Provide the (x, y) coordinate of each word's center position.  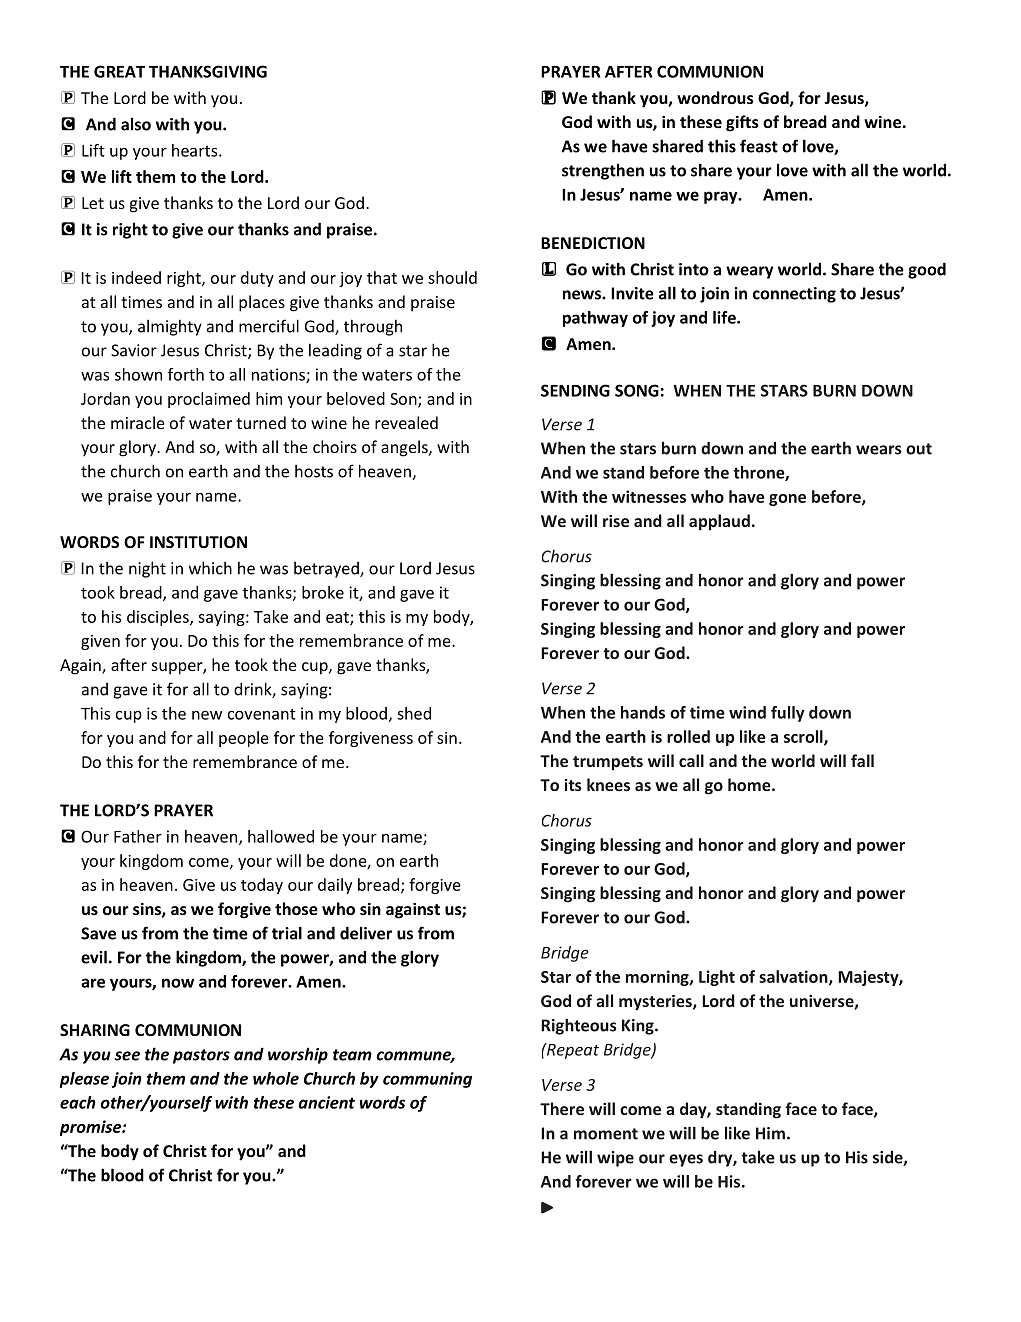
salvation (794, 977)
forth (186, 374)
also (136, 124)
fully (787, 714)
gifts (742, 123)
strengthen (603, 171)
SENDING (575, 390)
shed (414, 713)
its (573, 785)
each (77, 1102)
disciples (159, 618)
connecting (794, 295)
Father (138, 836)
